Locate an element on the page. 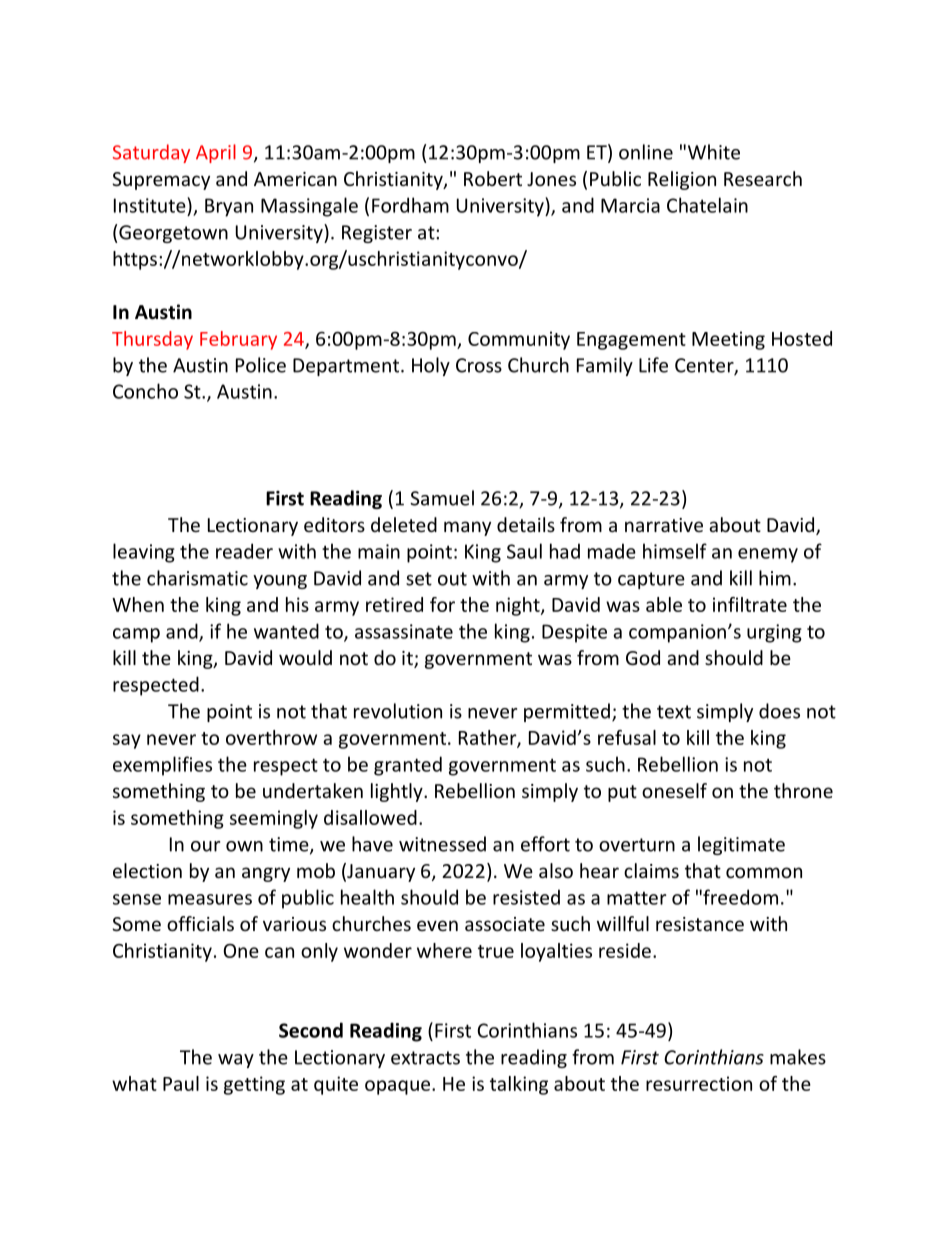  text is located at coordinates (674, 712).
